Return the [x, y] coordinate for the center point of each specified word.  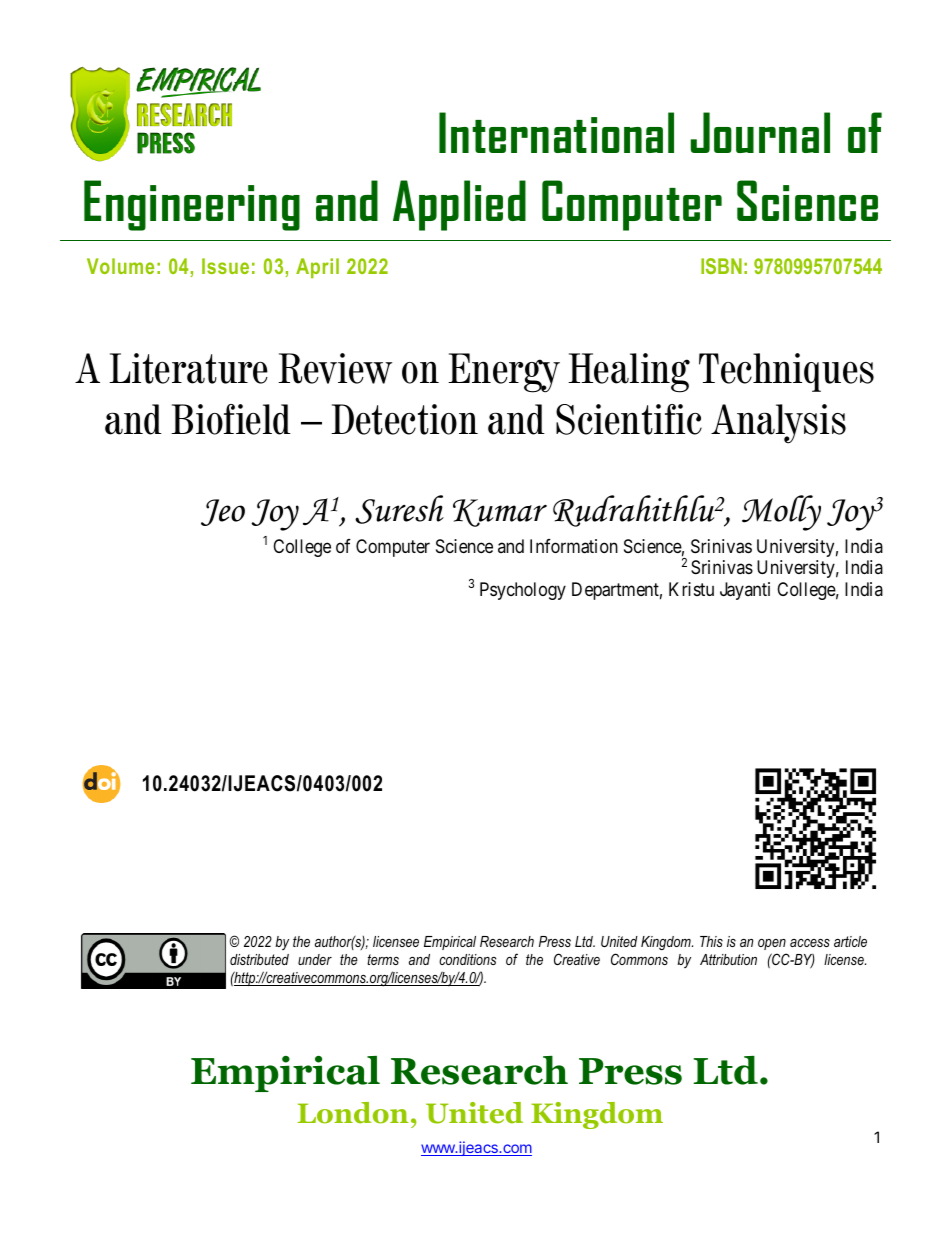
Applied [459, 205]
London [353, 1113]
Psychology [523, 591]
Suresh [399, 509]
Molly [781, 513]
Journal [760, 132]
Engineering [192, 205]
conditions [467, 959]
